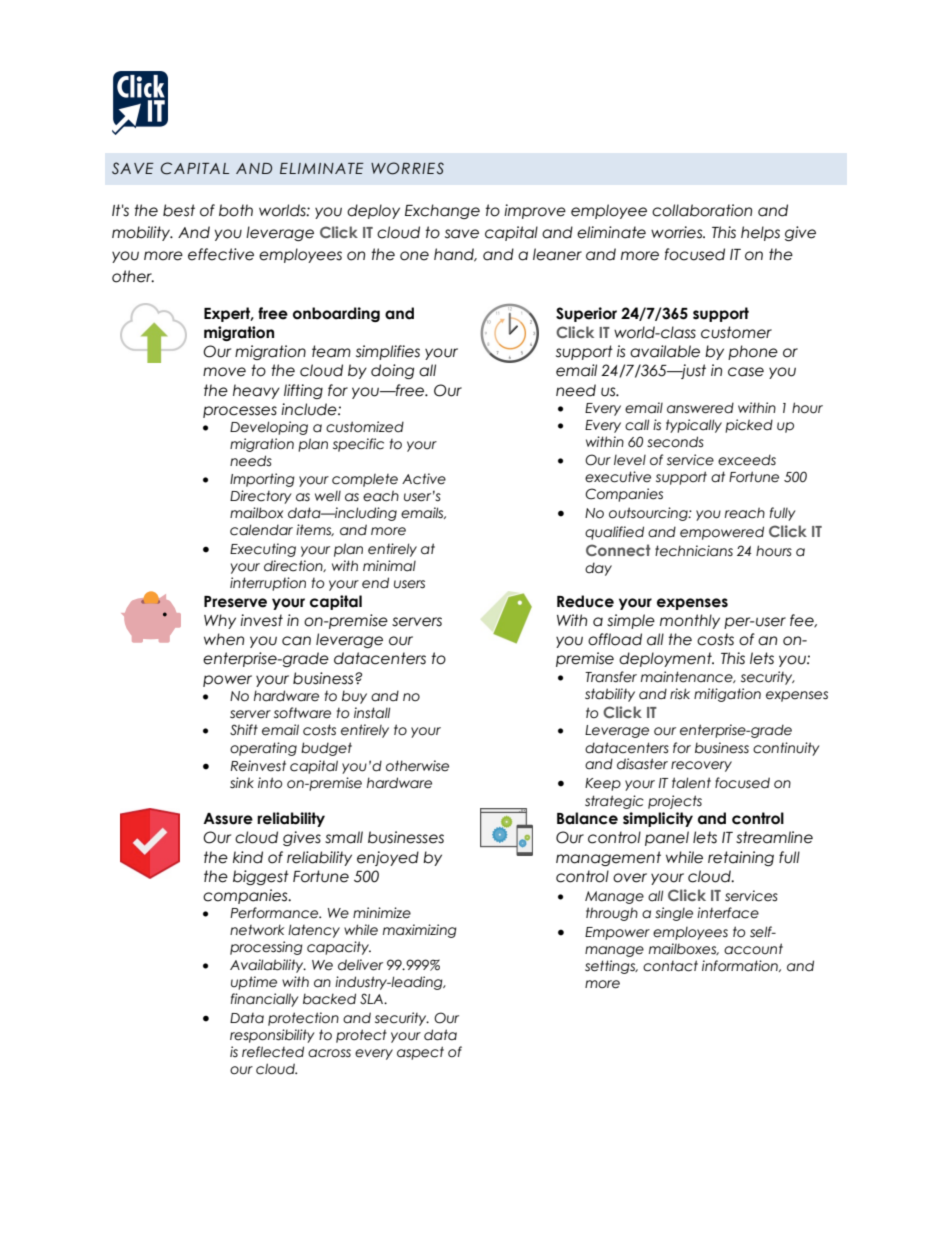 This screenshot has width=952, height=1233. What do you see at coordinates (392, 371) in the screenshot?
I see `doing` at bounding box center [392, 371].
